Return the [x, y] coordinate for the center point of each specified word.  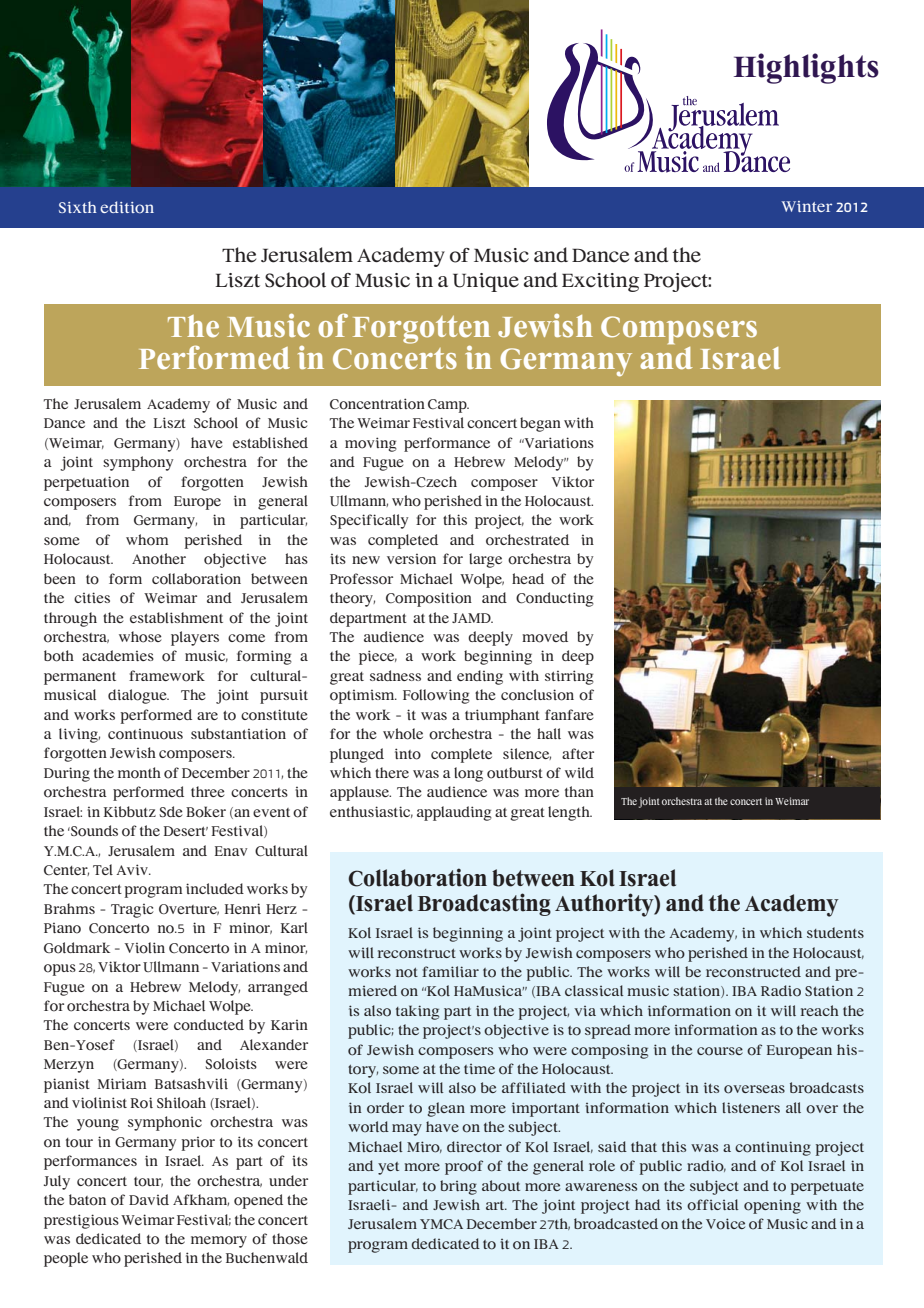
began [540, 424]
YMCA [441, 1224]
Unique [486, 282]
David [149, 1199]
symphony [138, 463]
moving [371, 444]
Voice [725, 1224]
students [835, 932]
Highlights [806, 68]
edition [127, 207]
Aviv [133, 869]
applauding [454, 813]
